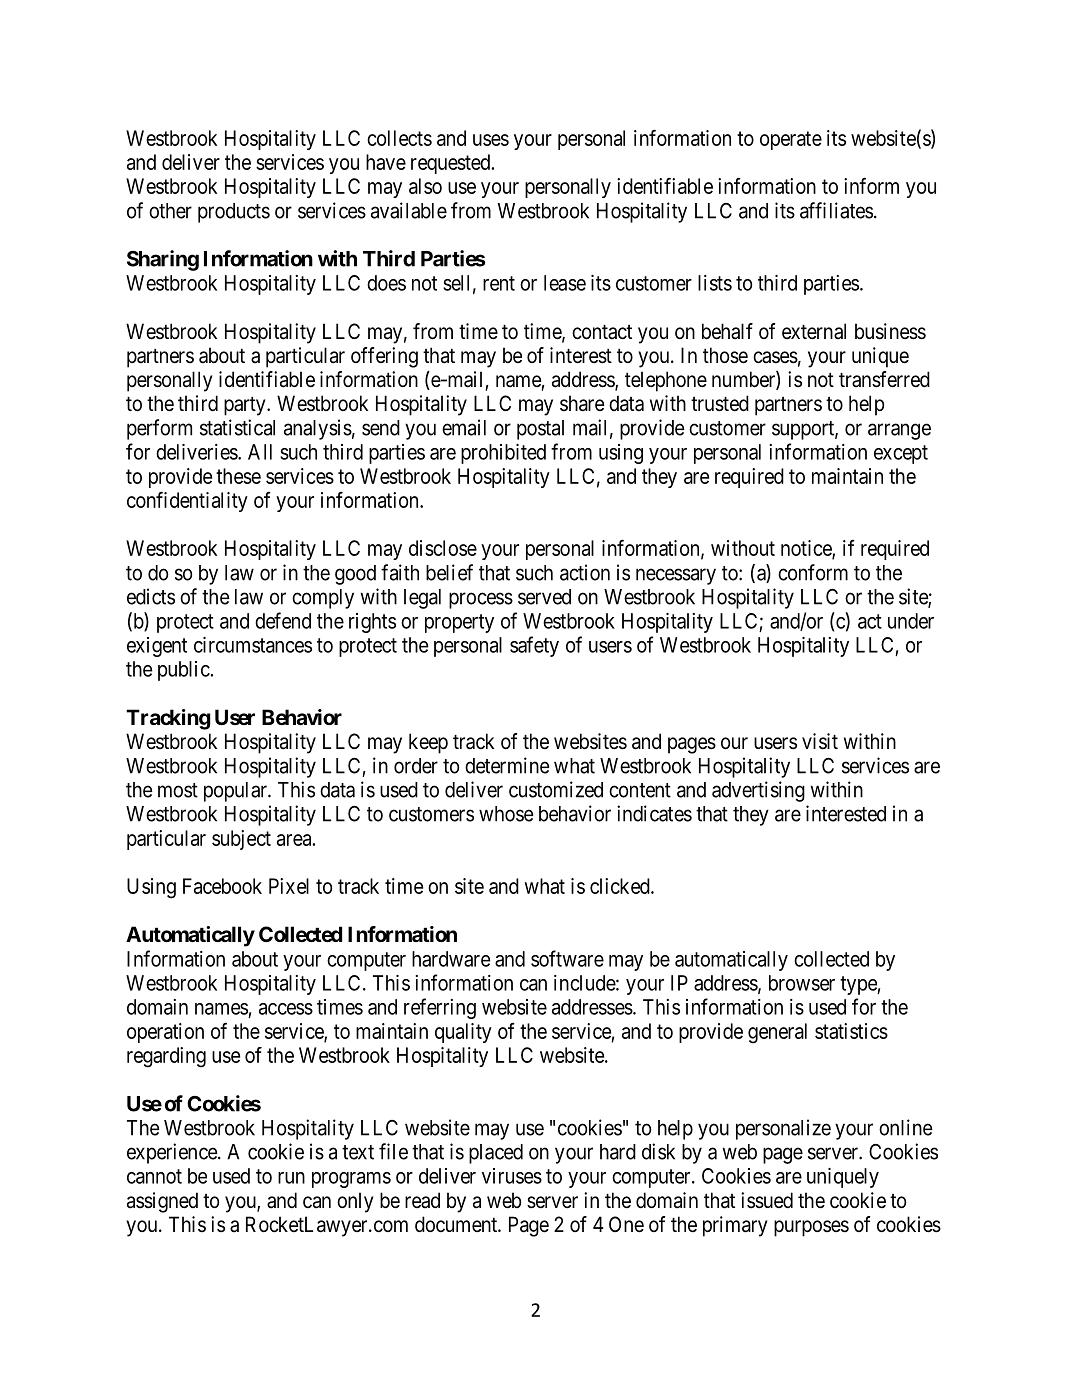 This screenshot has width=1071, height=1385. Describe the element at coordinates (452, 164) in the screenshot. I see `requested` at that location.
